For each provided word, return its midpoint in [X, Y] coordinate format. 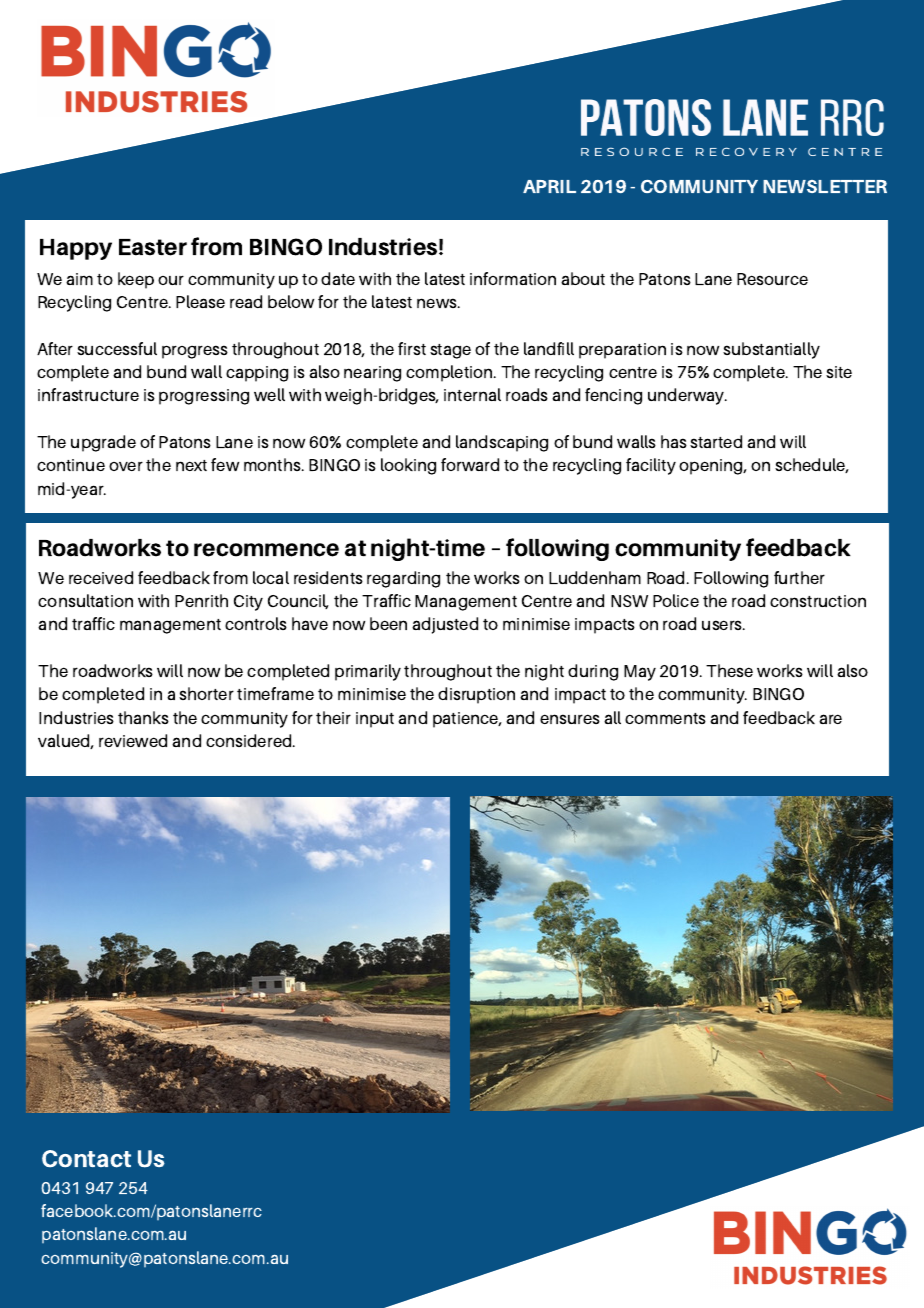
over [126, 466]
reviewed [133, 740]
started [716, 441]
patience [467, 720]
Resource [772, 279]
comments [665, 718]
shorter [206, 693]
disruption [476, 695]
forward [470, 464]
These [729, 670]
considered [250, 740]
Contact [86, 1159]
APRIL [549, 186]
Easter [153, 247]
